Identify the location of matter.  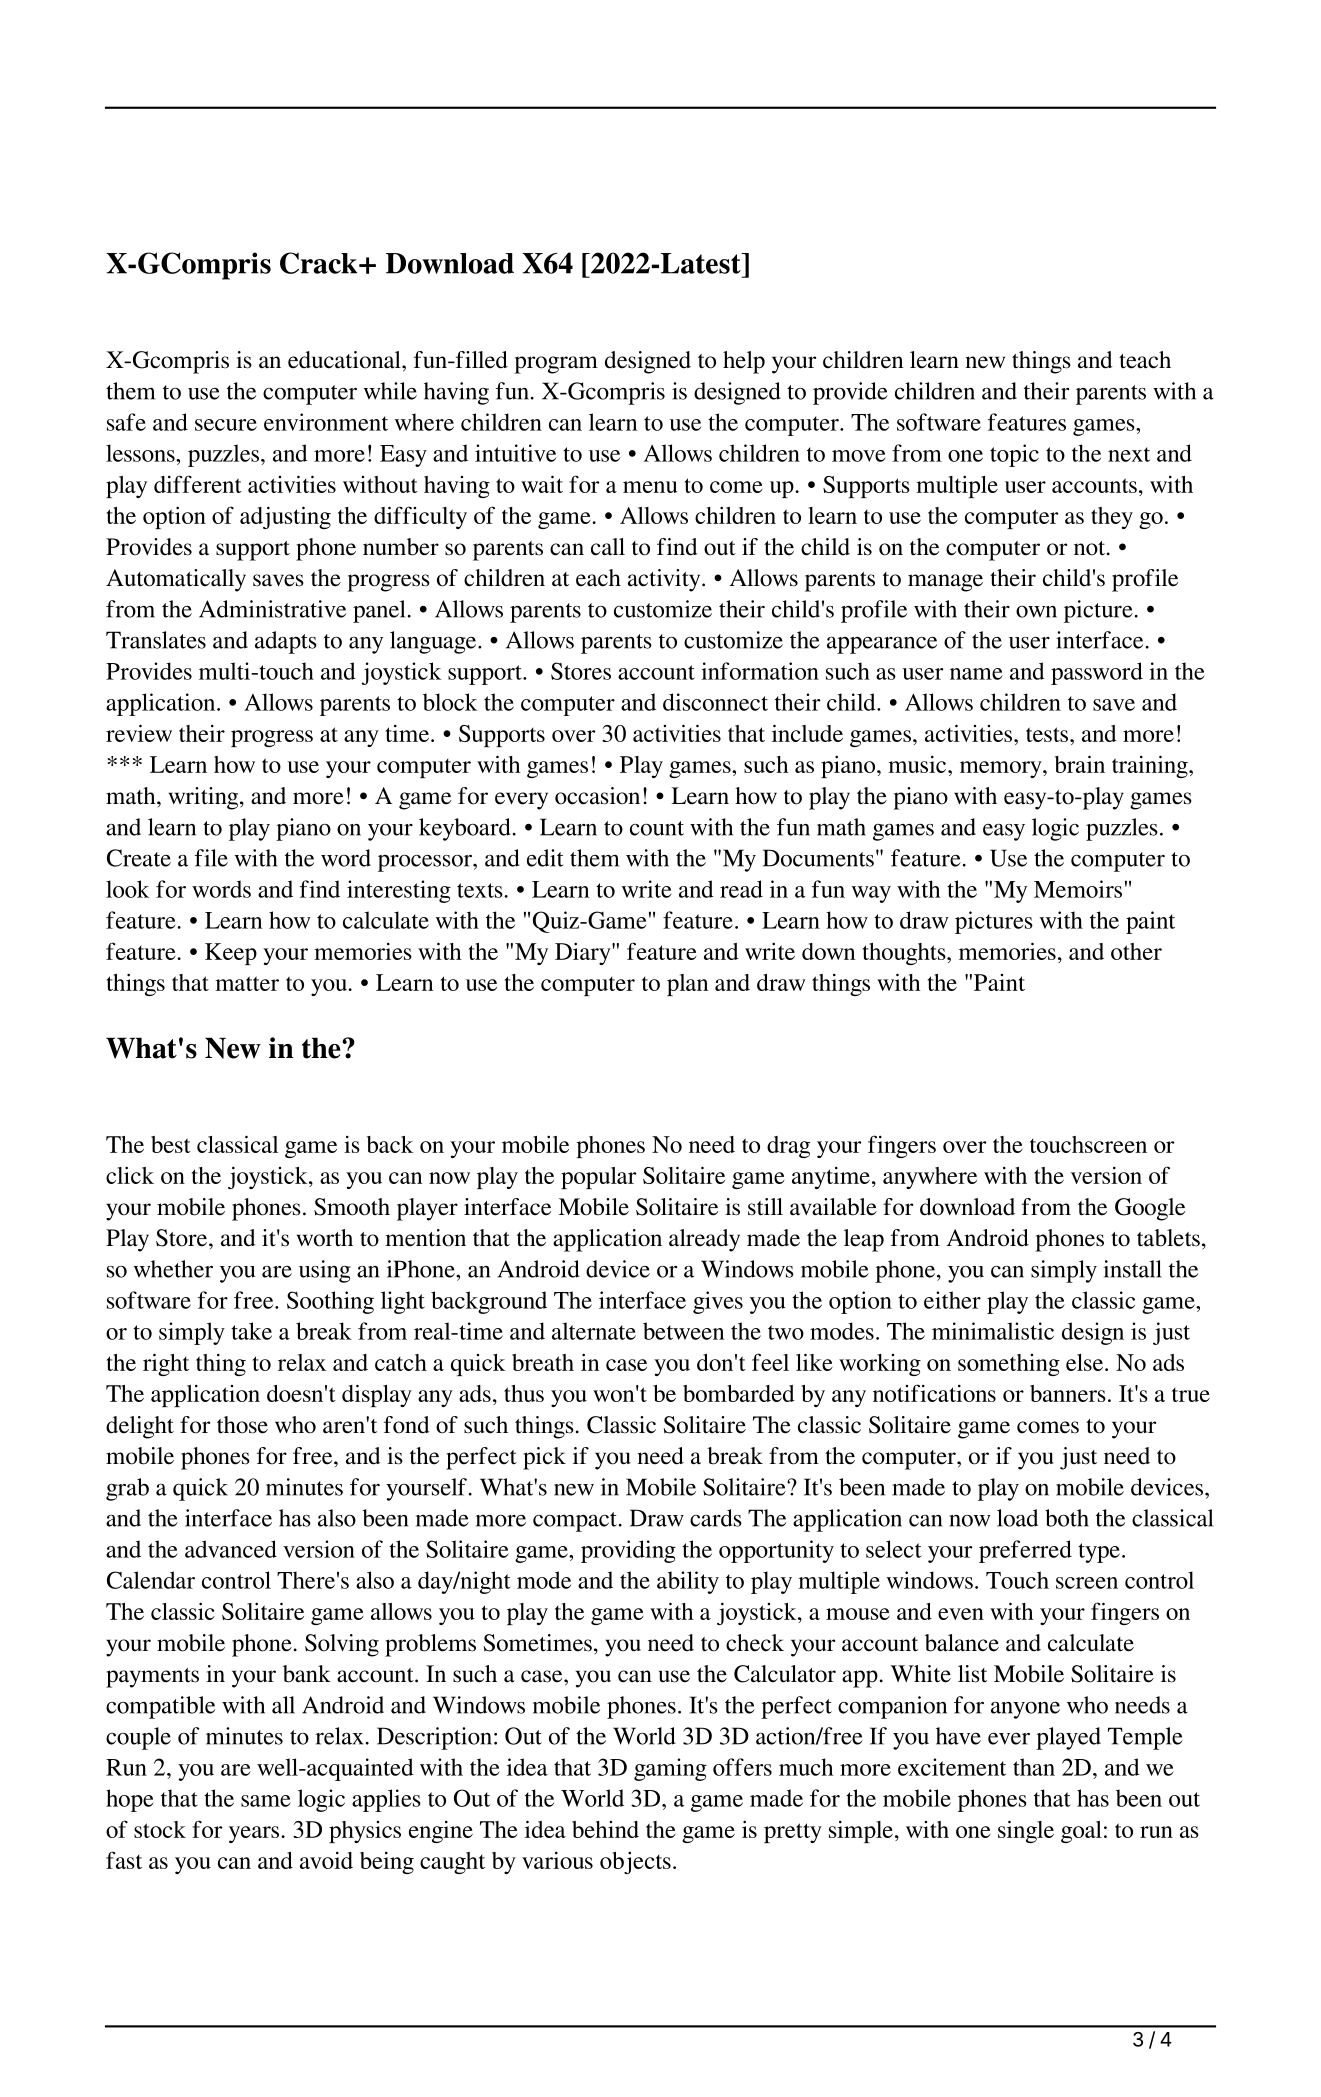
(247, 983).
